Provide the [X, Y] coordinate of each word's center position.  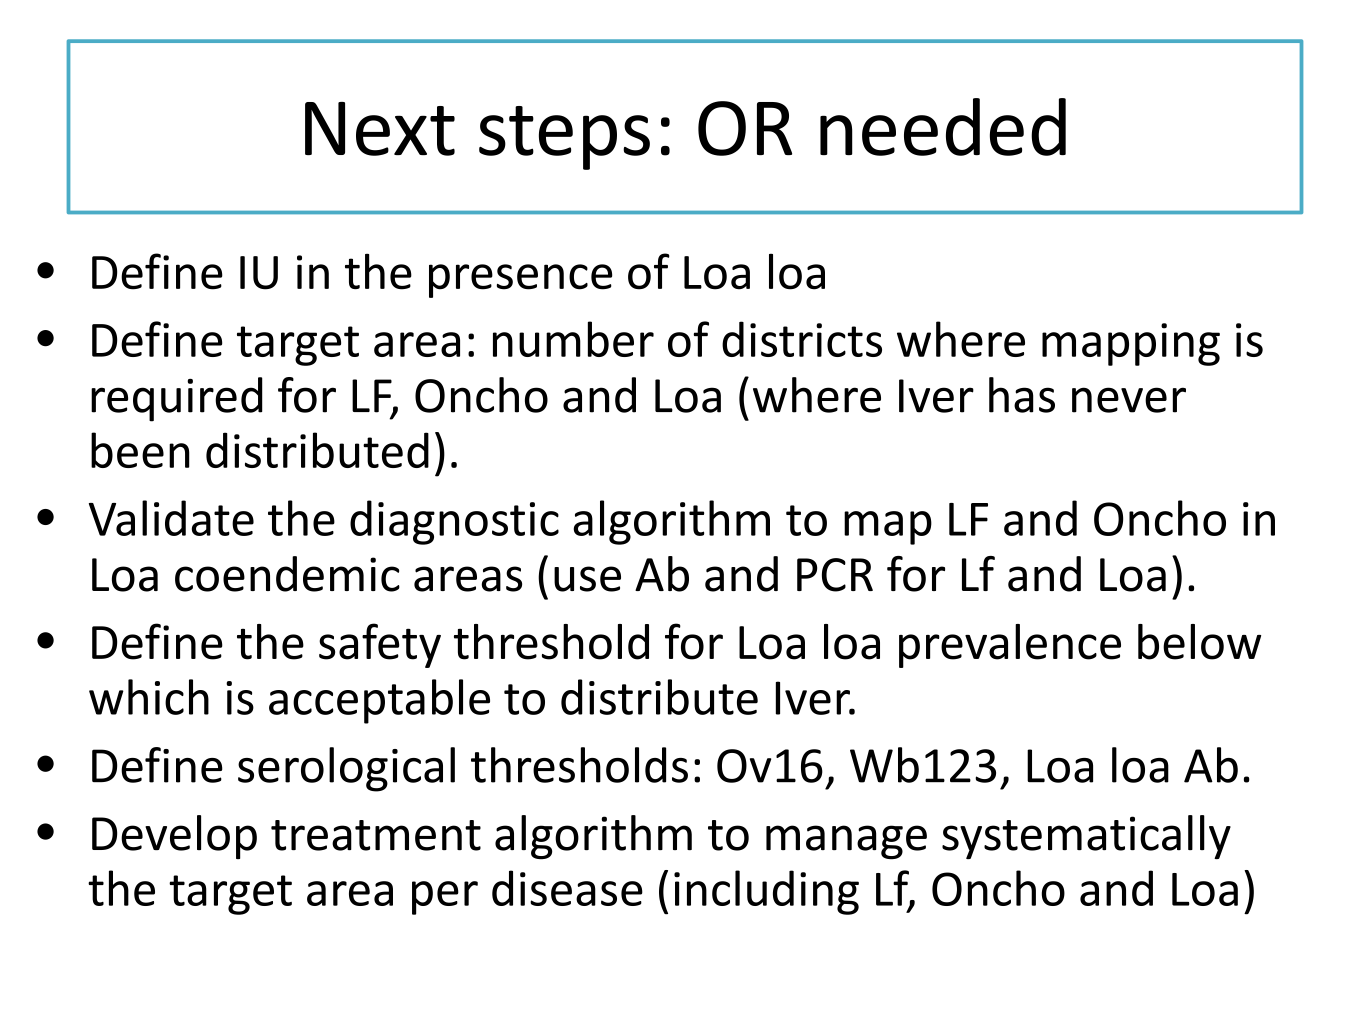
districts [802, 339]
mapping [1131, 344]
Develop [174, 837]
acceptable [379, 701]
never [1129, 400]
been [140, 450]
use [587, 579]
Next [380, 129]
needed [943, 127]
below [1199, 642]
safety [380, 645]
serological [346, 769]
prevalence [1010, 646]
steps [564, 138]
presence [520, 281]
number [573, 339]
